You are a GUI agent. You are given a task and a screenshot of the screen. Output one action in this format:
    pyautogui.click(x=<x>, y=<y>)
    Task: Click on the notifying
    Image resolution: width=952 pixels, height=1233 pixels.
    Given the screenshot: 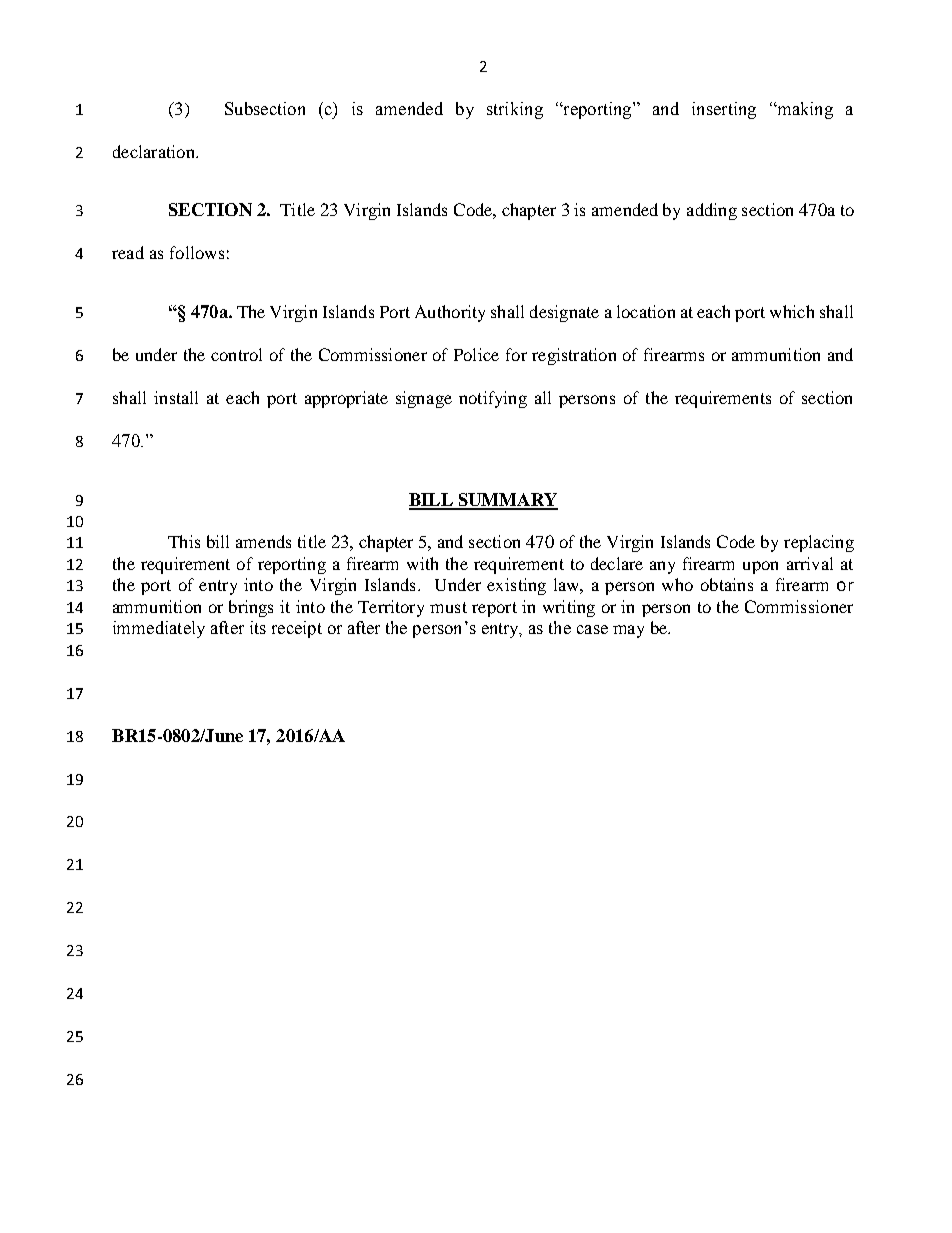 What is the action you would take?
    pyautogui.click(x=493, y=399)
